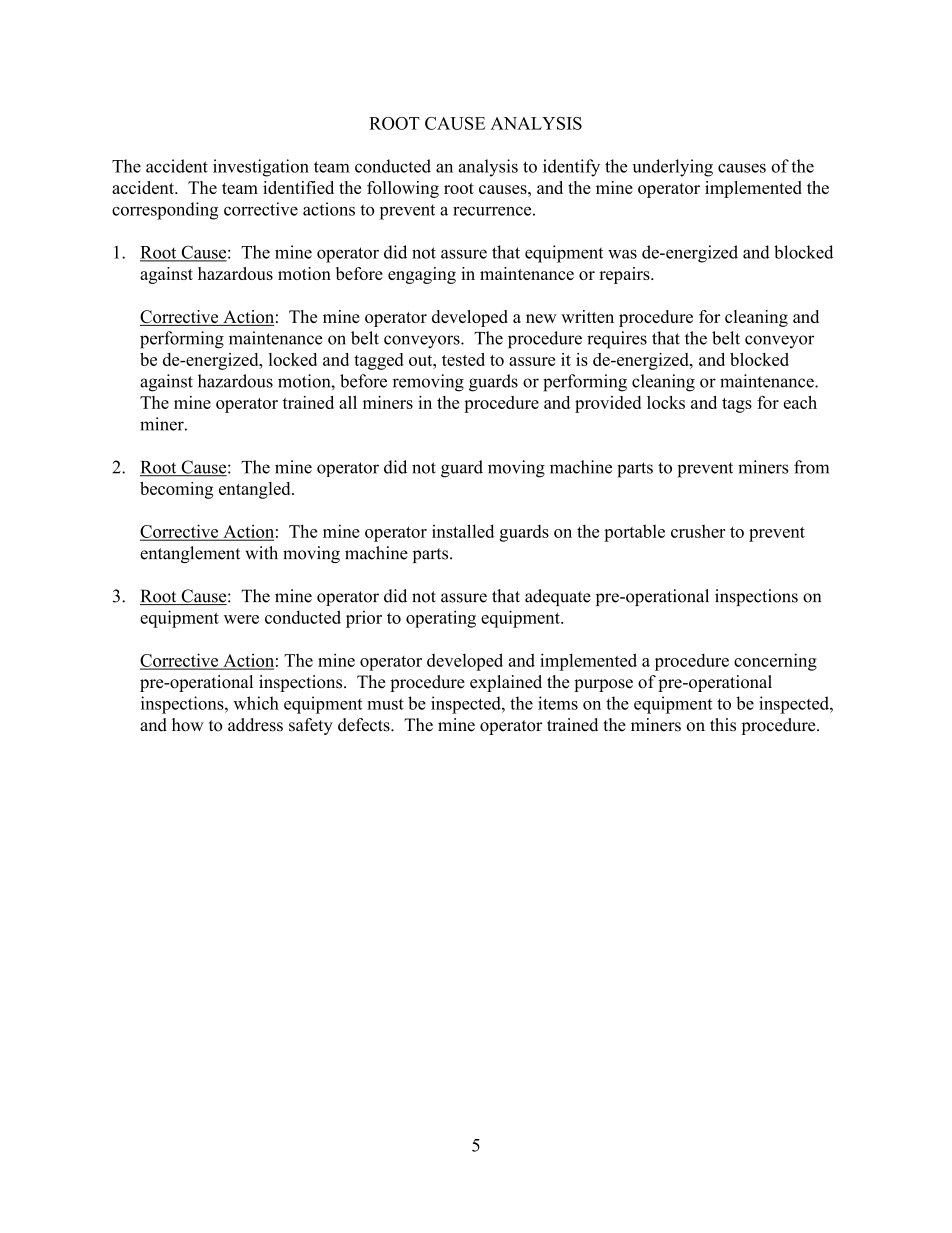 The image size is (952, 1233). Describe the element at coordinates (698, 531) in the screenshot. I see `crusher` at that location.
